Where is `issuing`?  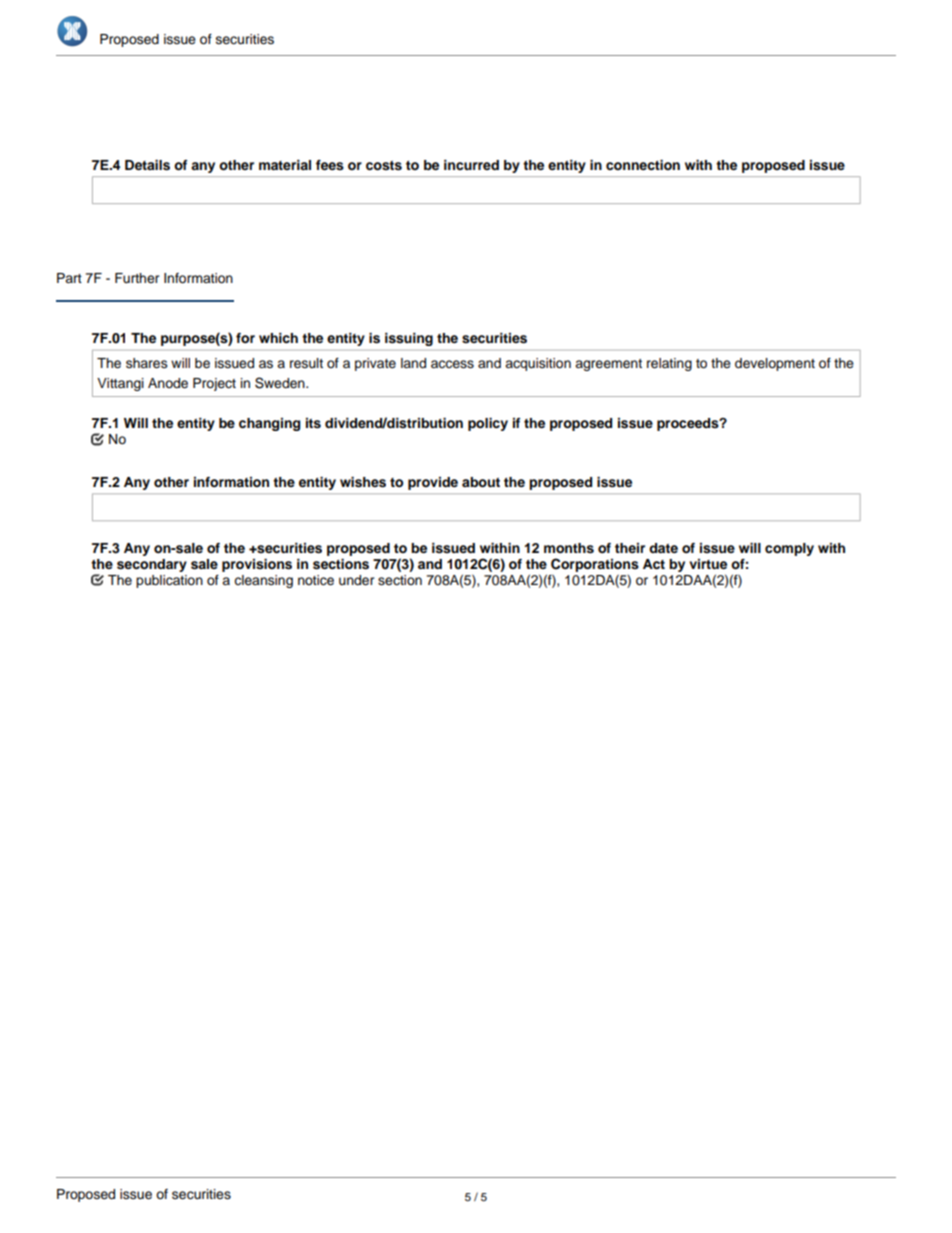
issuing is located at coordinates (409, 339).
